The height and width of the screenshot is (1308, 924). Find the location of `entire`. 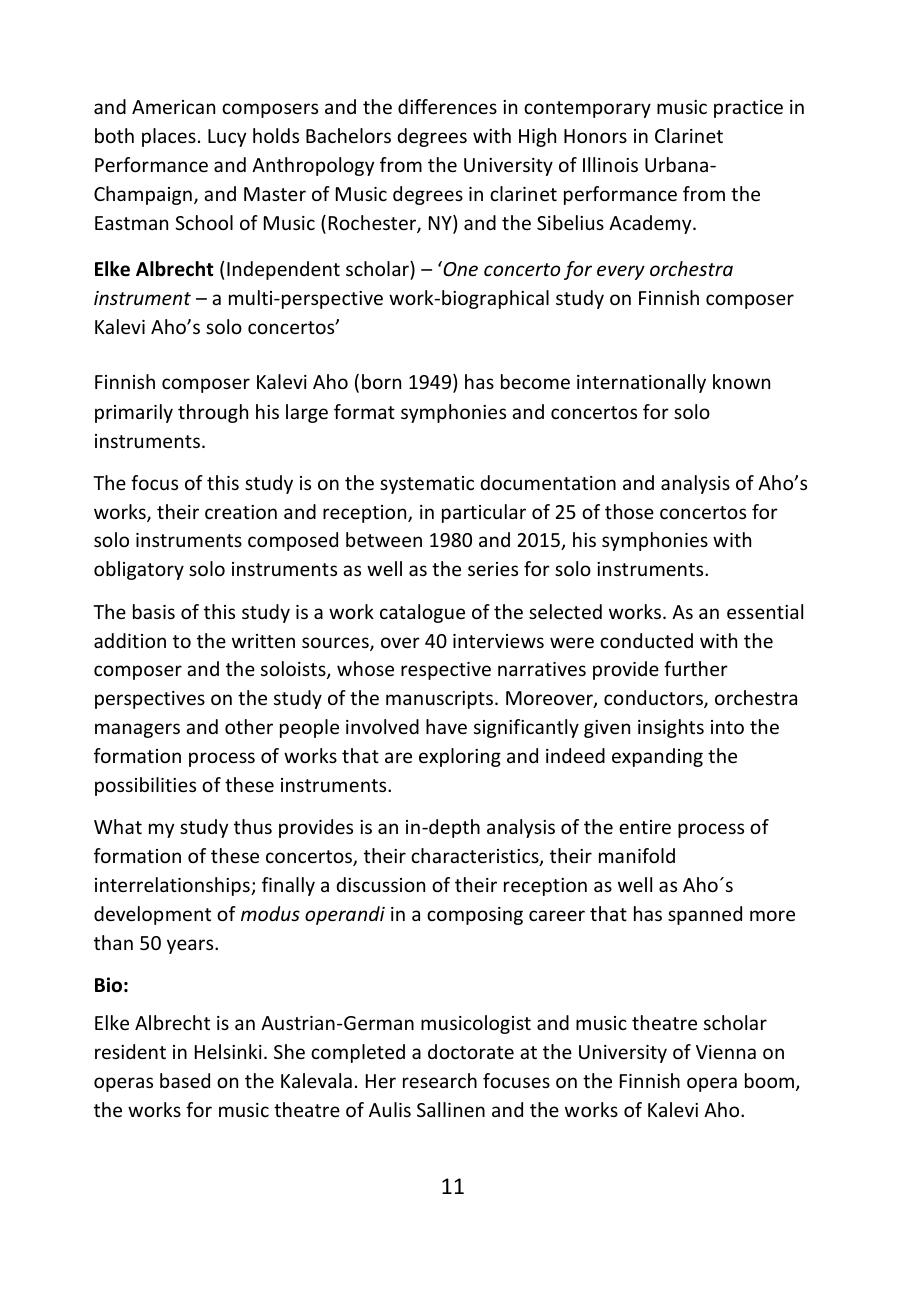

entire is located at coordinates (645, 827).
